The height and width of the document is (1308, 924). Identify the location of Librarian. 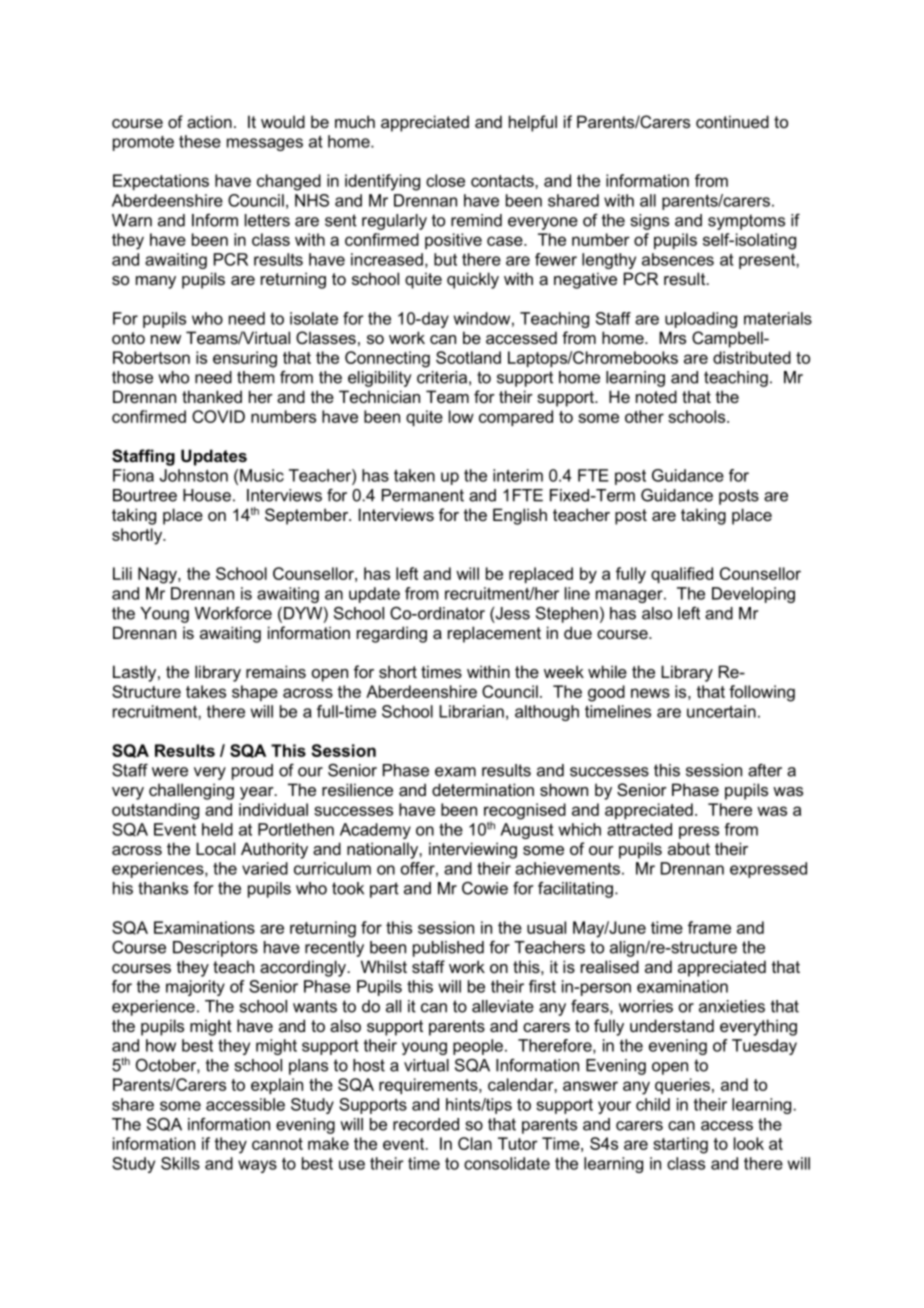
(471, 711).
